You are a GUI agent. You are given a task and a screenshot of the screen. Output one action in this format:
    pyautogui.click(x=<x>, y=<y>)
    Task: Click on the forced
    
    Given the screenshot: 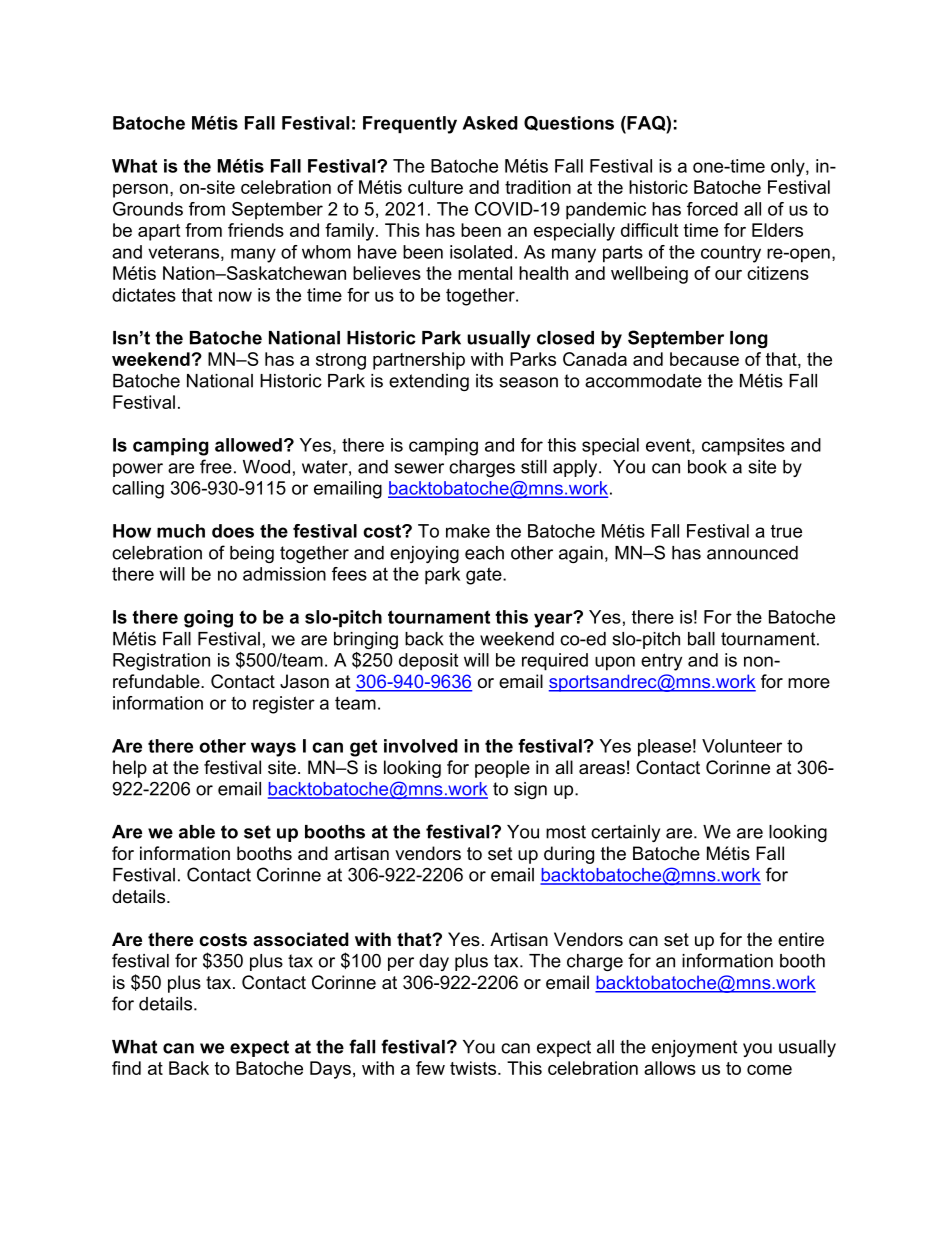 What is the action you would take?
    pyautogui.click(x=712, y=209)
